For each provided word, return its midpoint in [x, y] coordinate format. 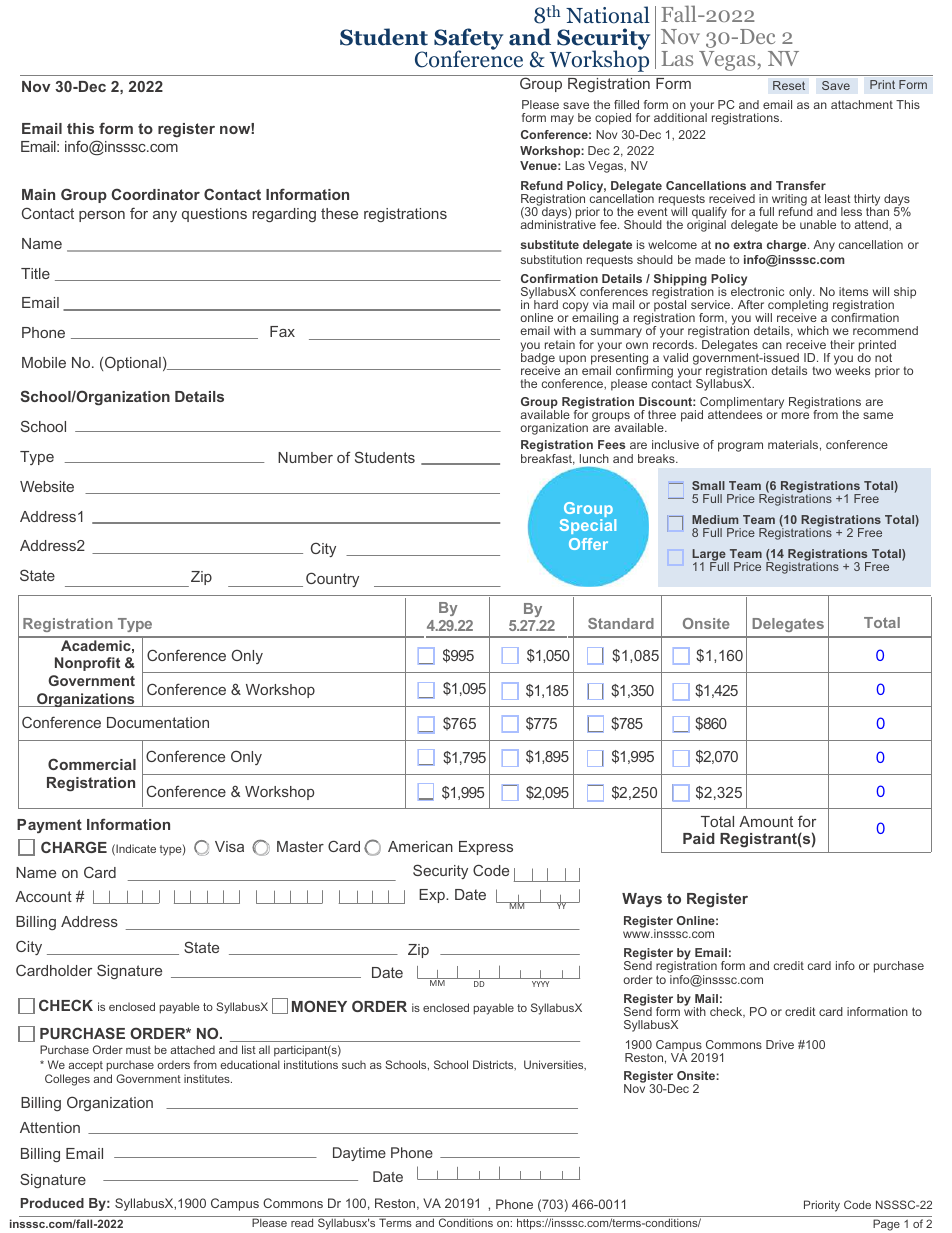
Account [43, 896]
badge [538, 359]
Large [710, 556]
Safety [468, 40]
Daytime [359, 1154]
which [813, 330]
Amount [766, 821]
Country [332, 579]
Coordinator [155, 194]
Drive [780, 1044]
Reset [789, 85]
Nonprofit [87, 664]
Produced [52, 1203]
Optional [133, 363]
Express [486, 848]
